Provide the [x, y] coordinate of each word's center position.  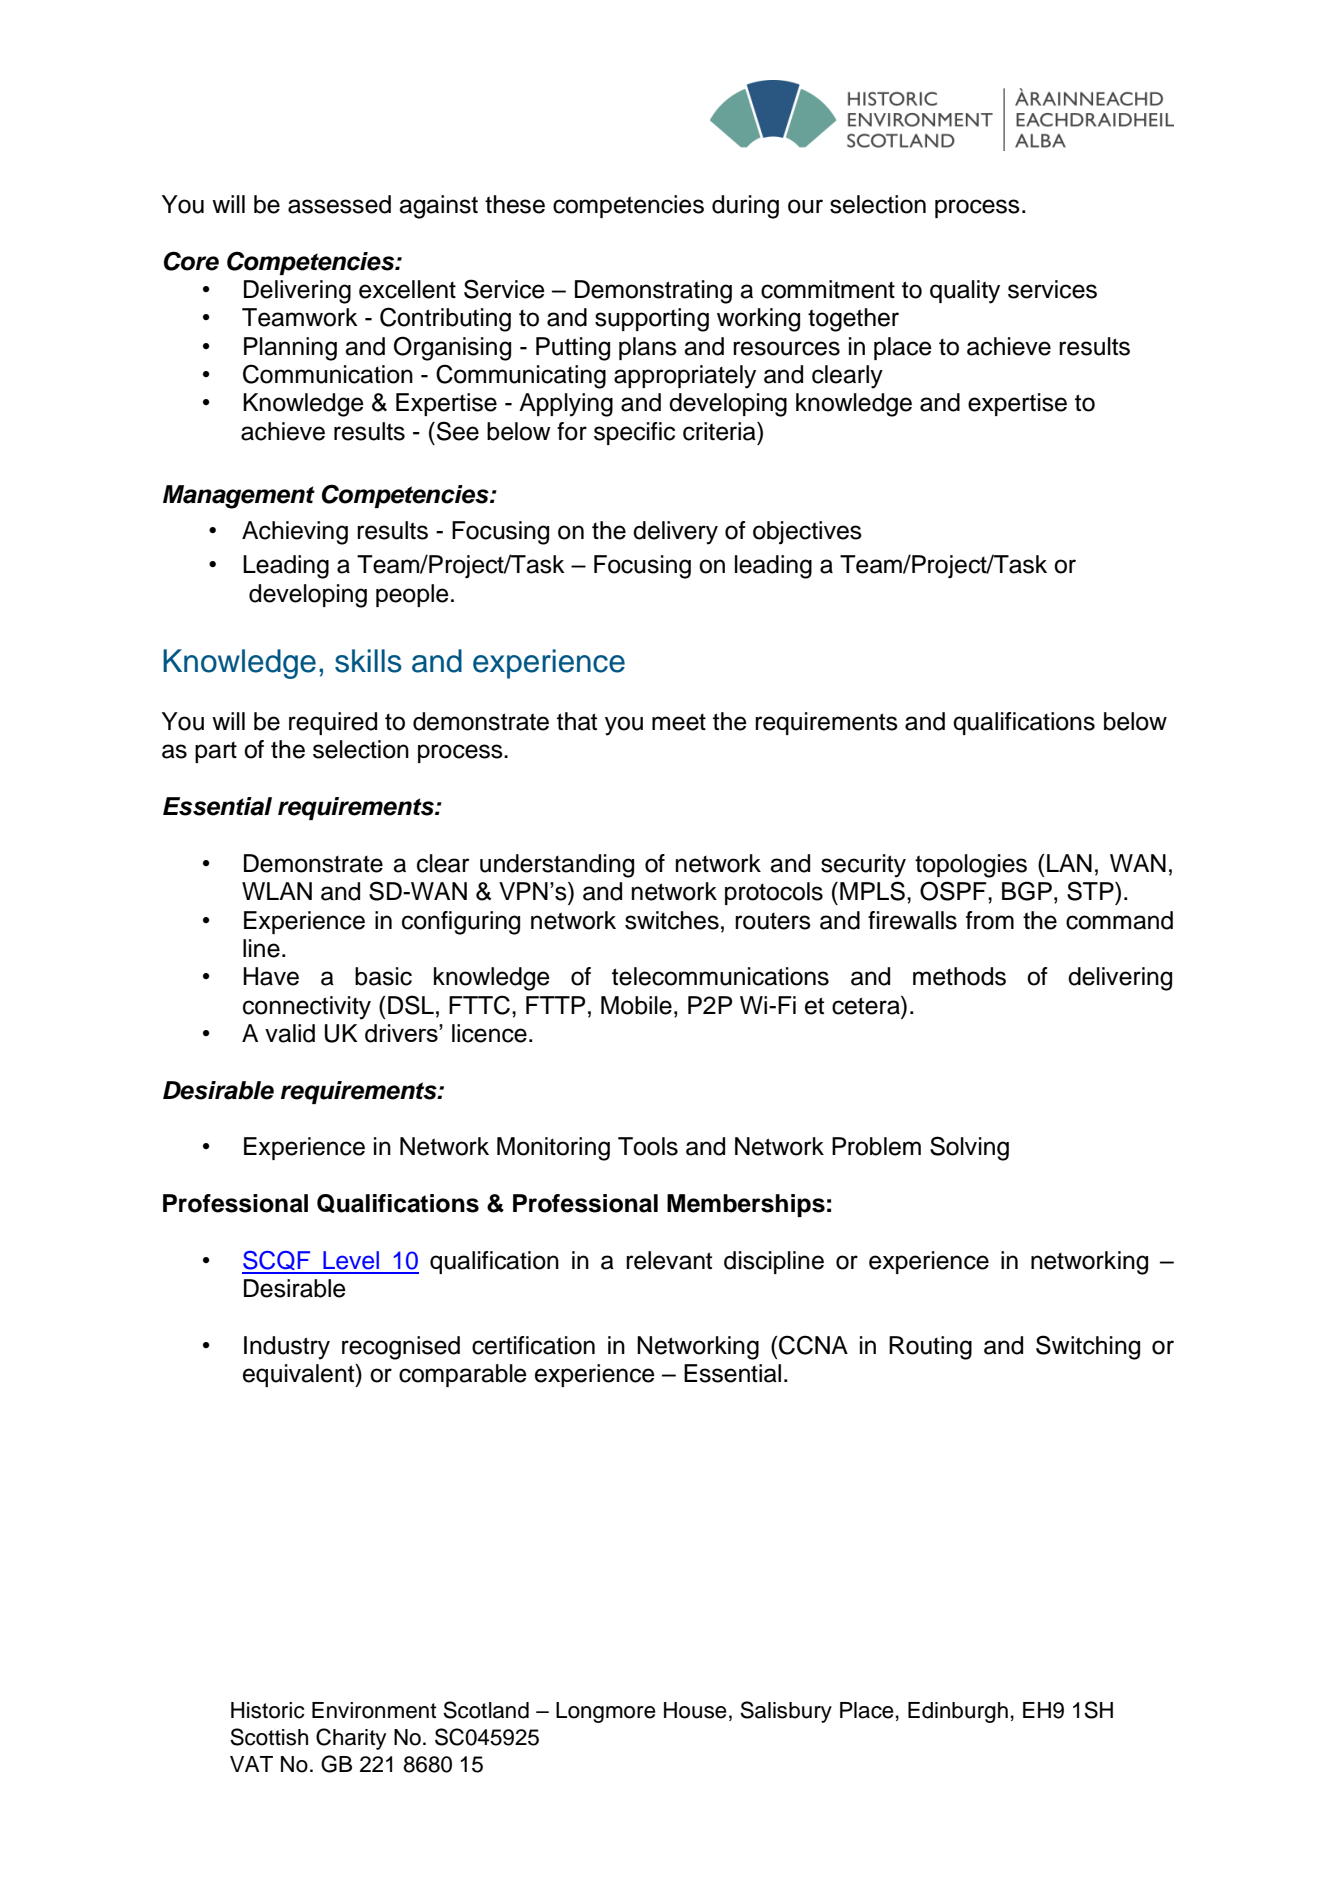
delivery [675, 533]
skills [368, 661]
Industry [287, 1348]
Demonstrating [653, 292]
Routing [930, 1348]
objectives [807, 533]
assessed [339, 204]
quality [965, 292]
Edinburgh [958, 1712]
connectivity [307, 1008]
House [695, 1710]
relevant [669, 1260]
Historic [268, 1710]
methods [959, 976]
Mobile [636, 1005]
